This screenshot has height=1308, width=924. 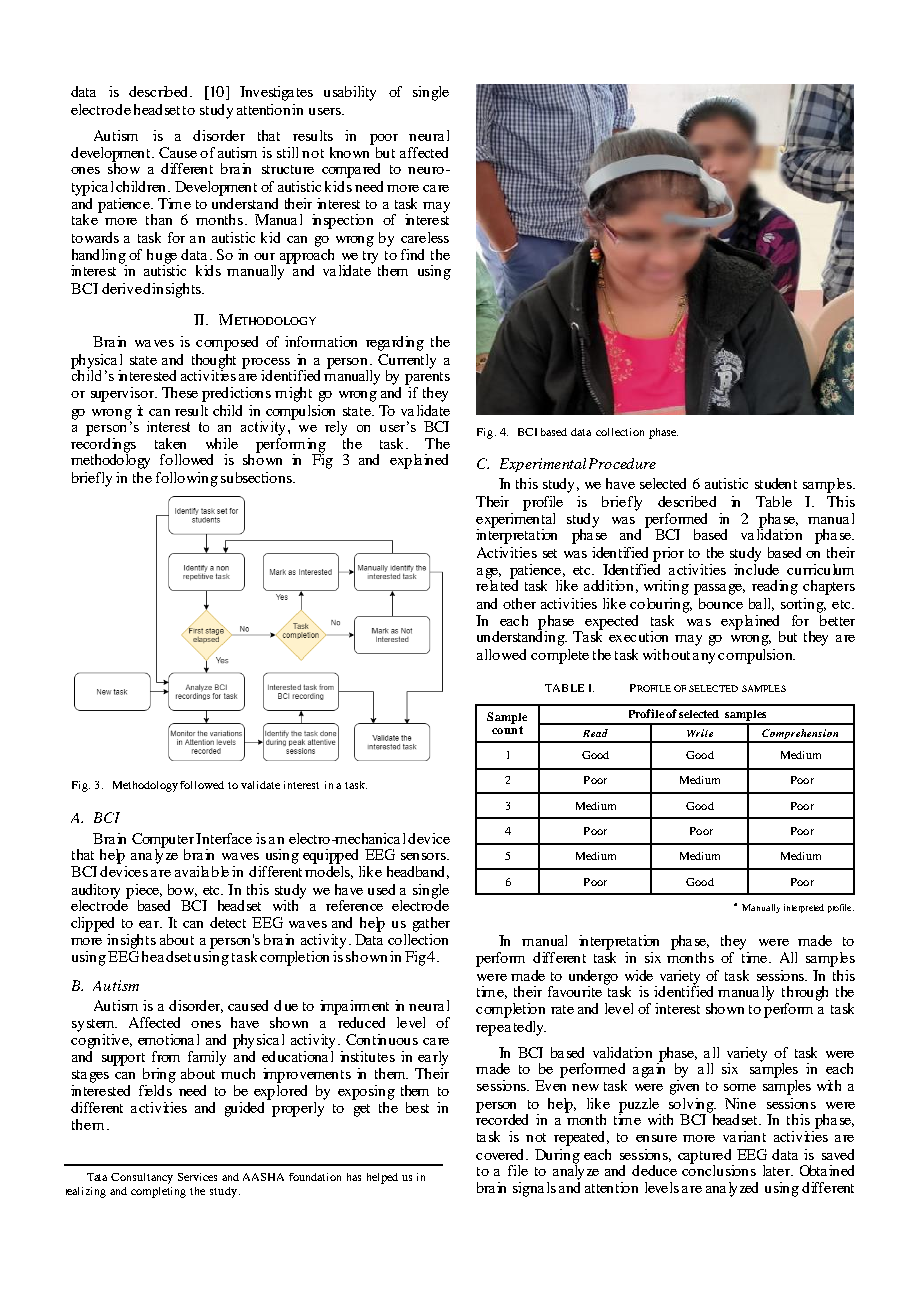 What do you see at coordinates (276, 93) in the screenshot?
I see `Investigates` at bounding box center [276, 93].
